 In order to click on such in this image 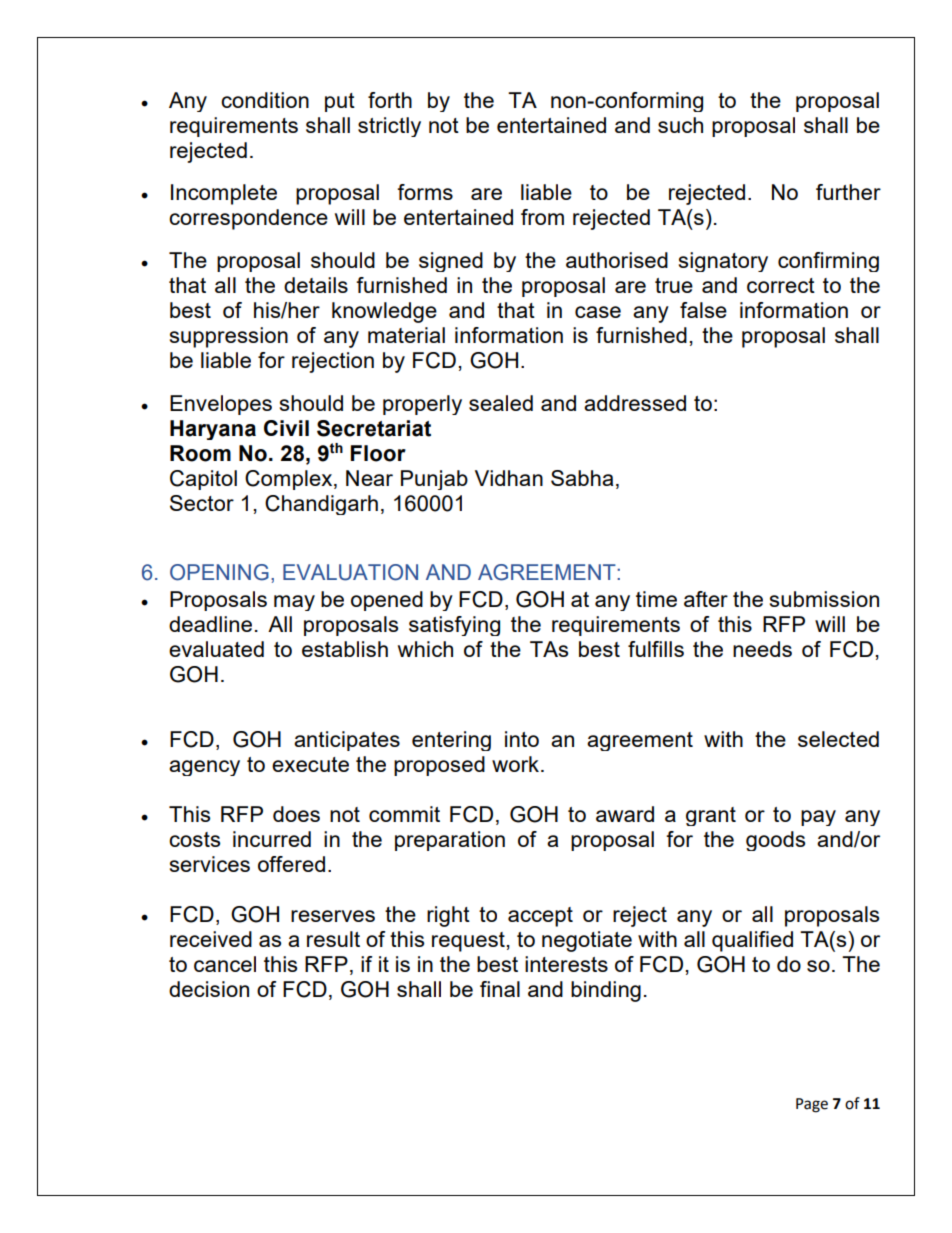, I will do `click(680, 125)`.
